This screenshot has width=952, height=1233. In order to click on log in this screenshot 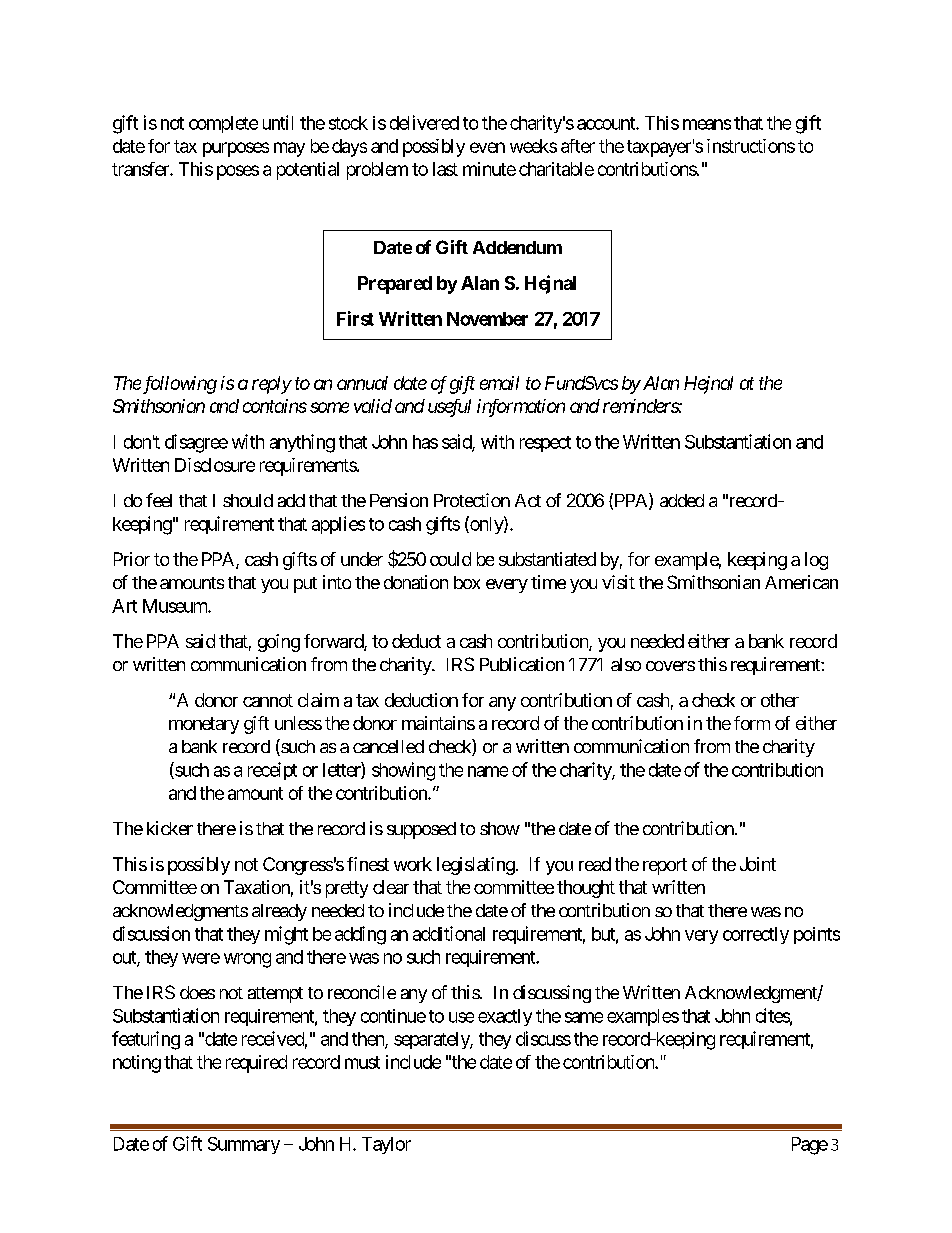, I will do `click(816, 561)`.
